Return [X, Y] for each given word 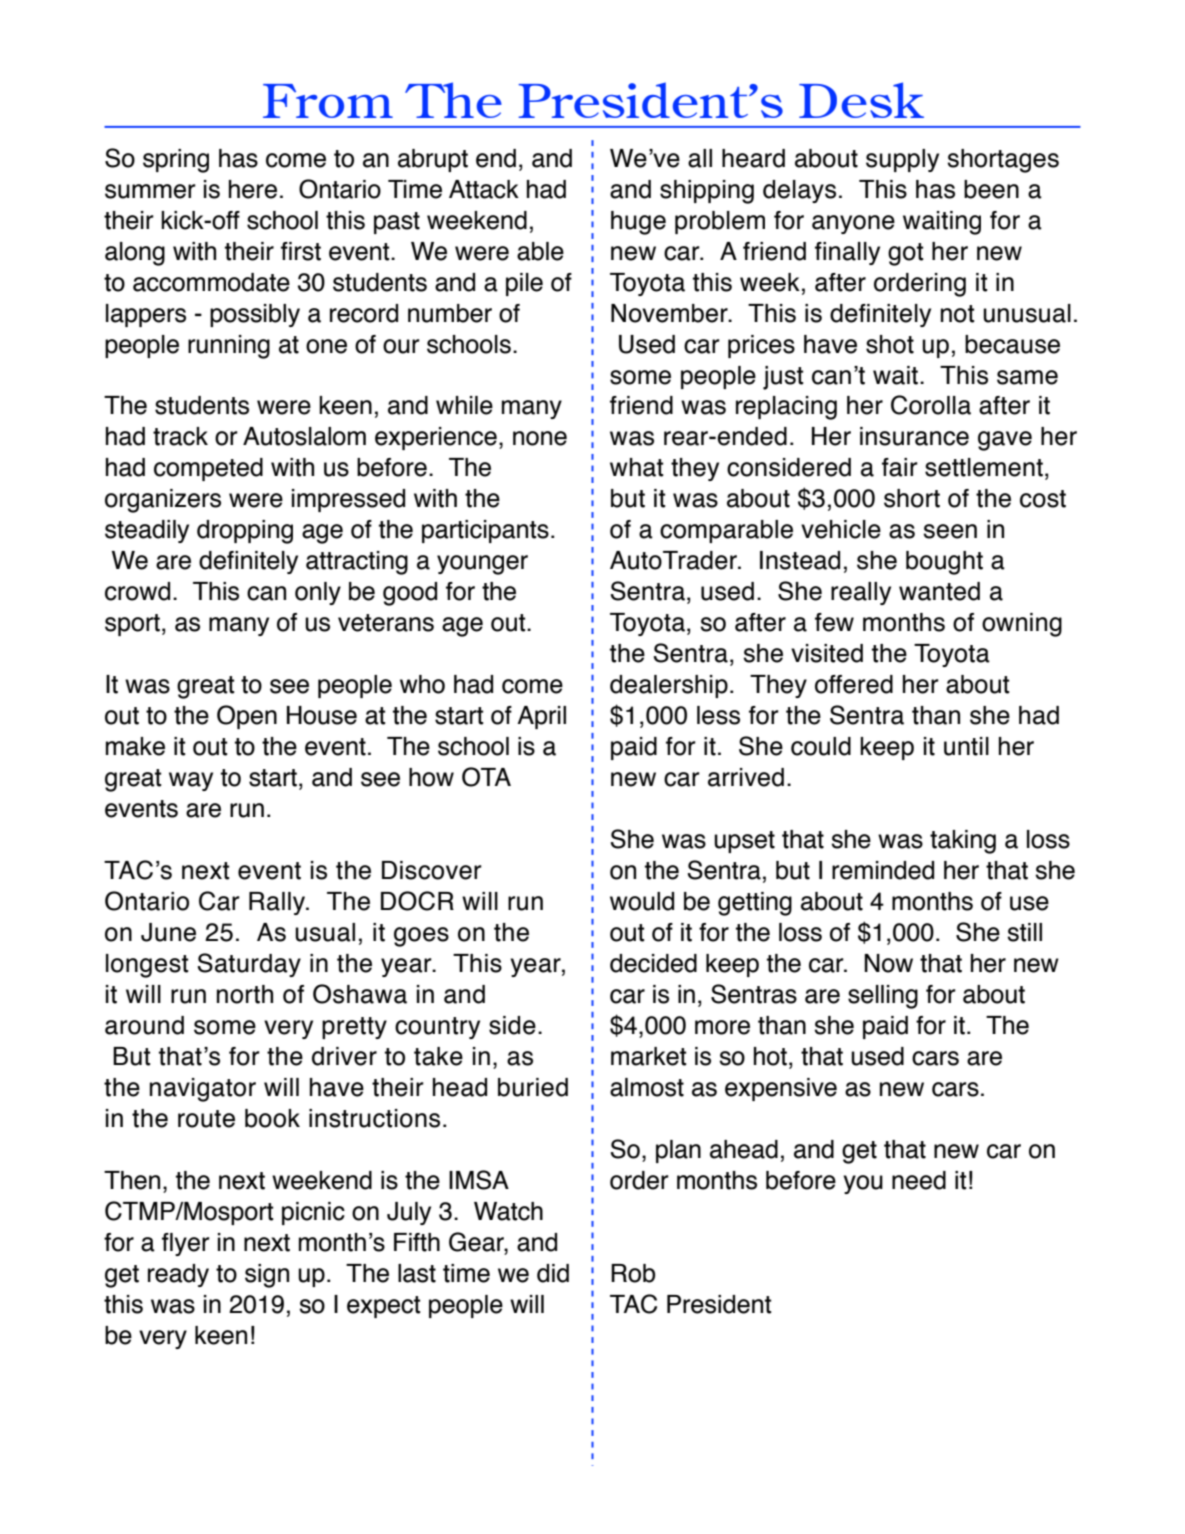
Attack [484, 189]
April [541, 717]
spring [176, 161]
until [966, 746]
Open [247, 717]
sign [267, 1276]
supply [902, 160]
